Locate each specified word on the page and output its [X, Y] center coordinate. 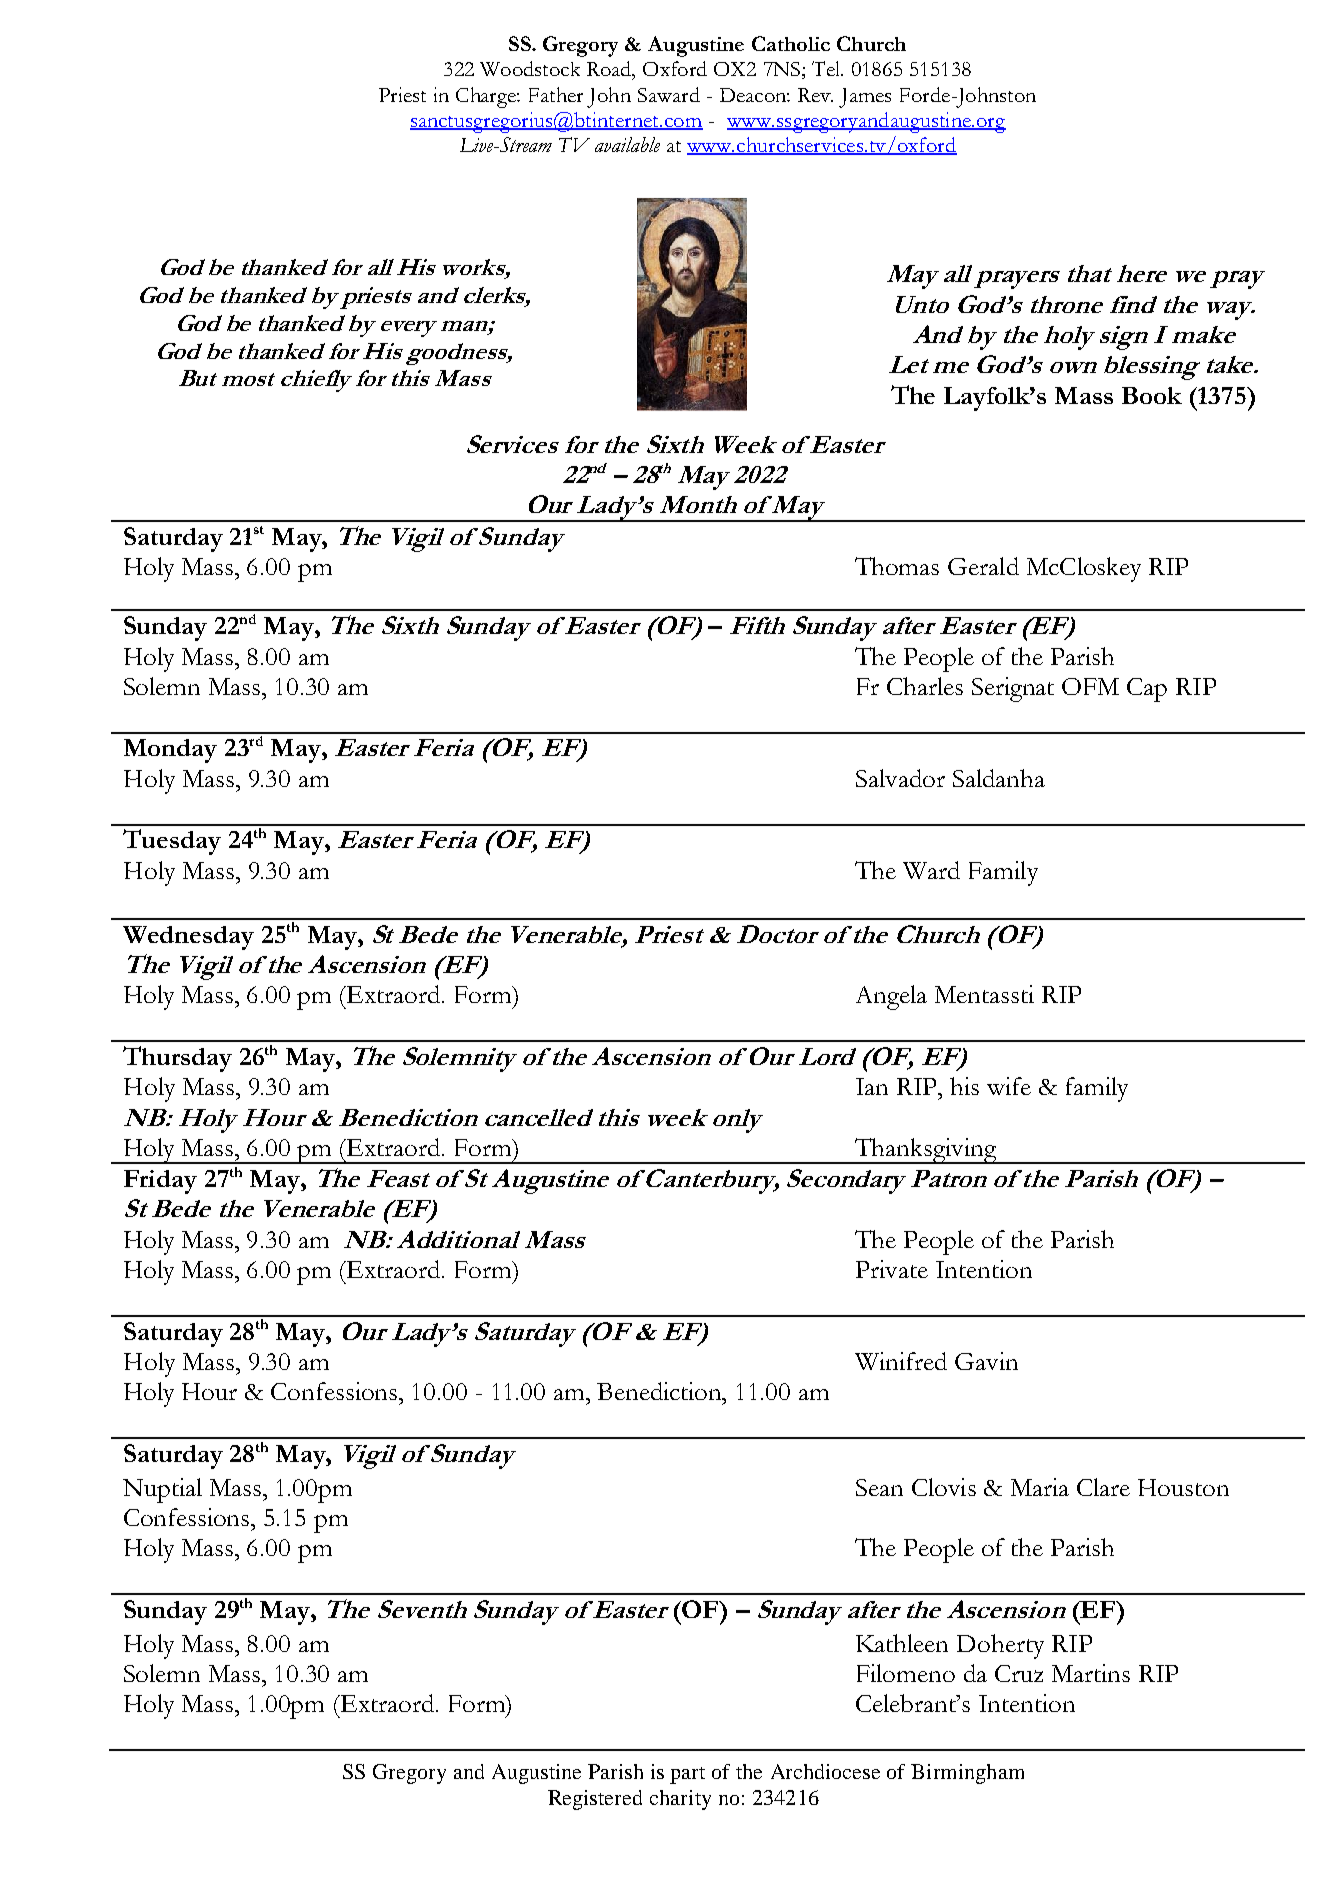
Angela [891, 997]
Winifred [901, 1361]
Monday [170, 751]
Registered [595, 1800]
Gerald [983, 566]
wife [1009, 1086]
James [865, 98]
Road [610, 70]
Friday [160, 1182]
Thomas [897, 566]
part [687, 1775]
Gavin [986, 1361]
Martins [1091, 1673]
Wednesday [188, 938]
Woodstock [530, 68]
